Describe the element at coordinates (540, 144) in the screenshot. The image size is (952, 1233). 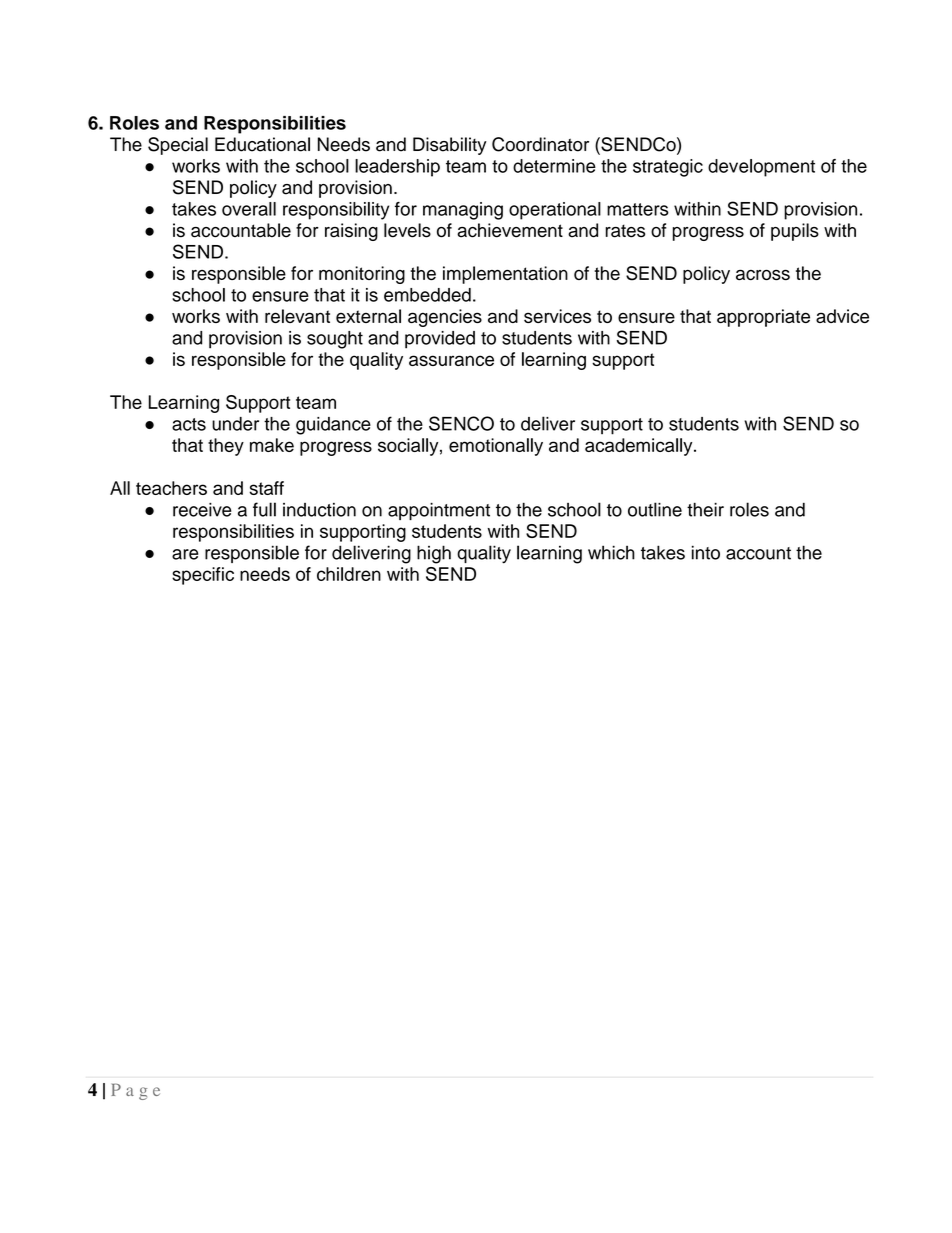
I see `Coordinator` at that location.
